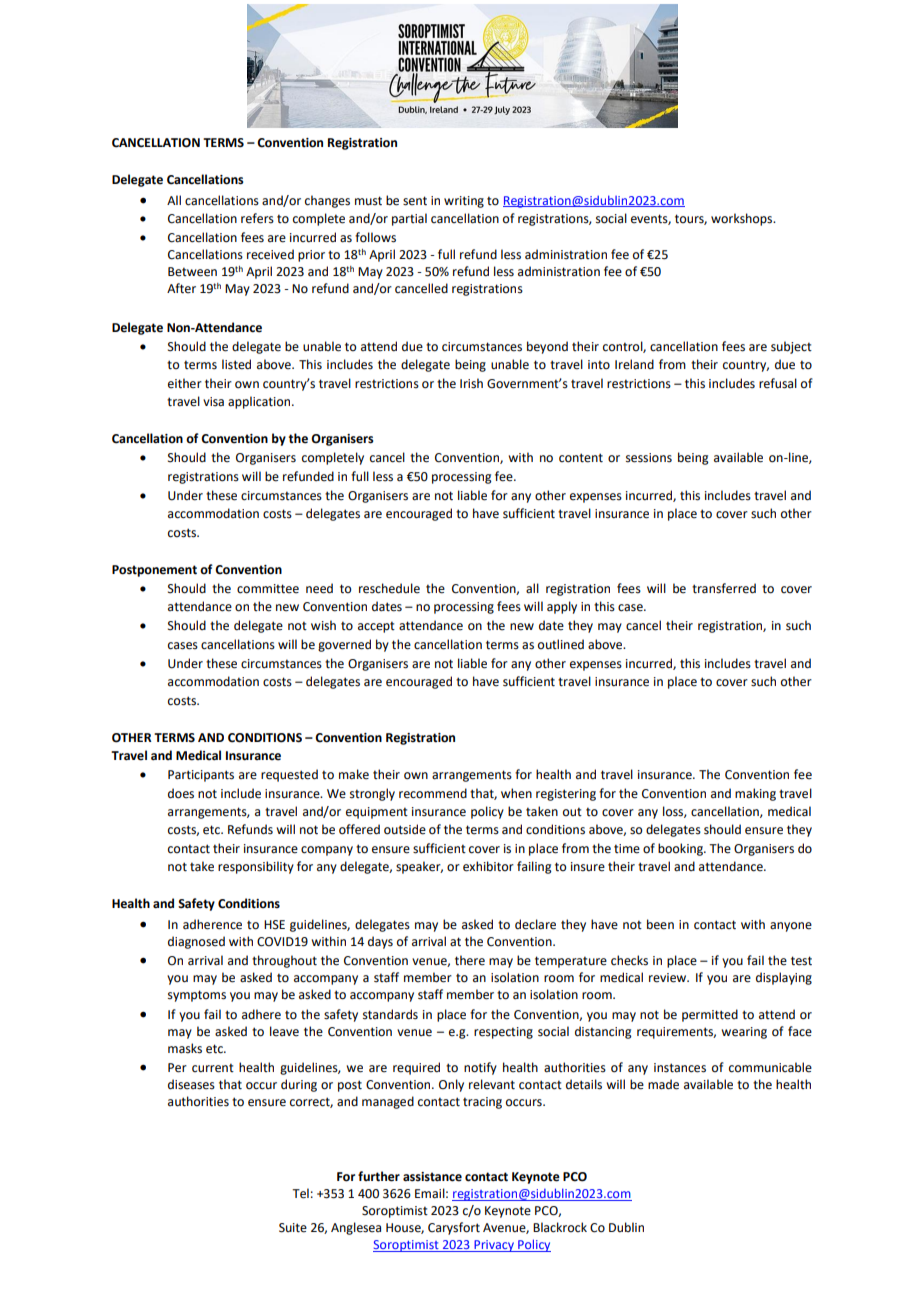  I want to click on Suite, so click(293, 1228).
